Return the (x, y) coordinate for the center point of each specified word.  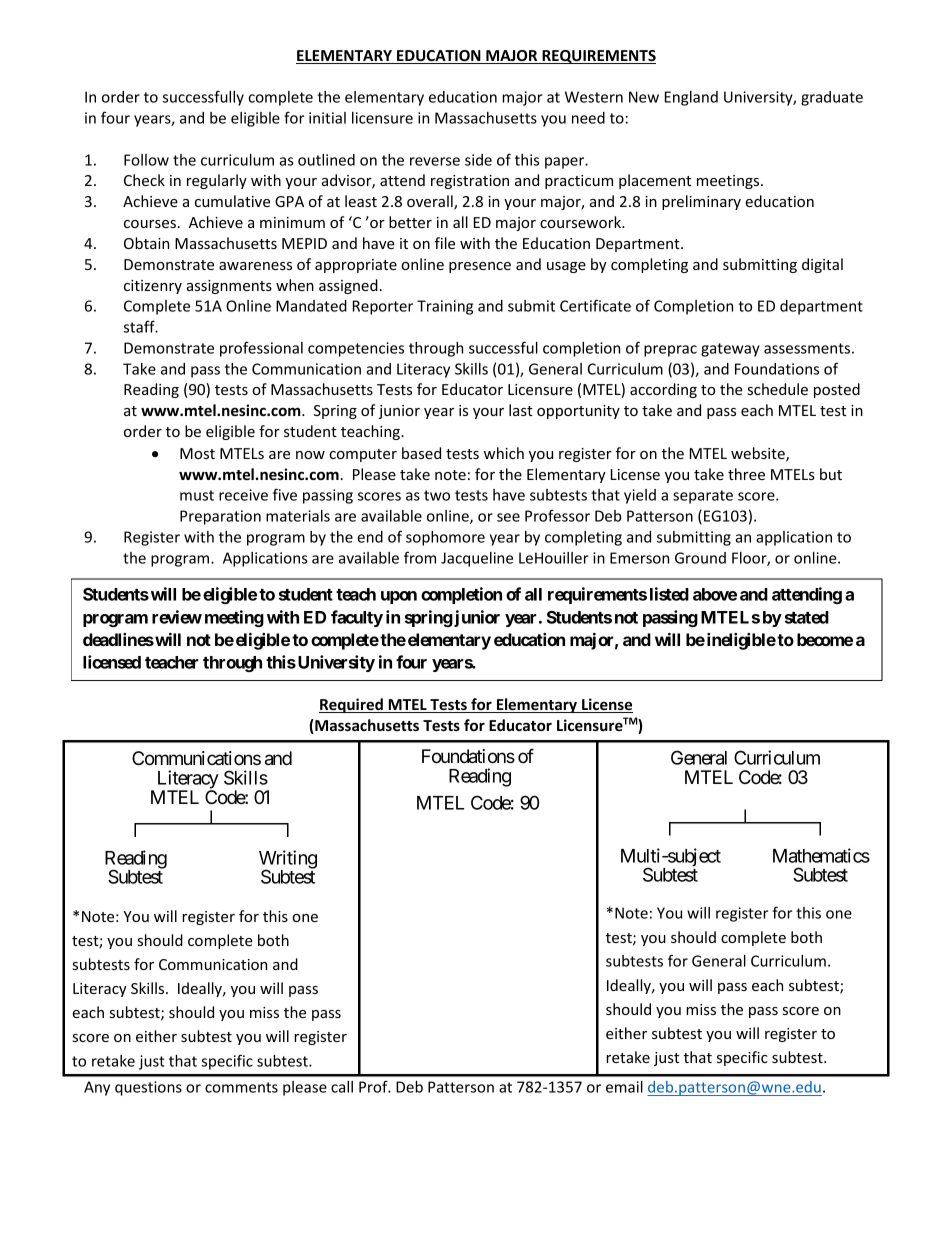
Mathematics (821, 855)
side (478, 160)
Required (352, 705)
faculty (357, 618)
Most (197, 453)
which (504, 453)
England (691, 98)
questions (148, 1088)
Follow (146, 160)
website (759, 454)
